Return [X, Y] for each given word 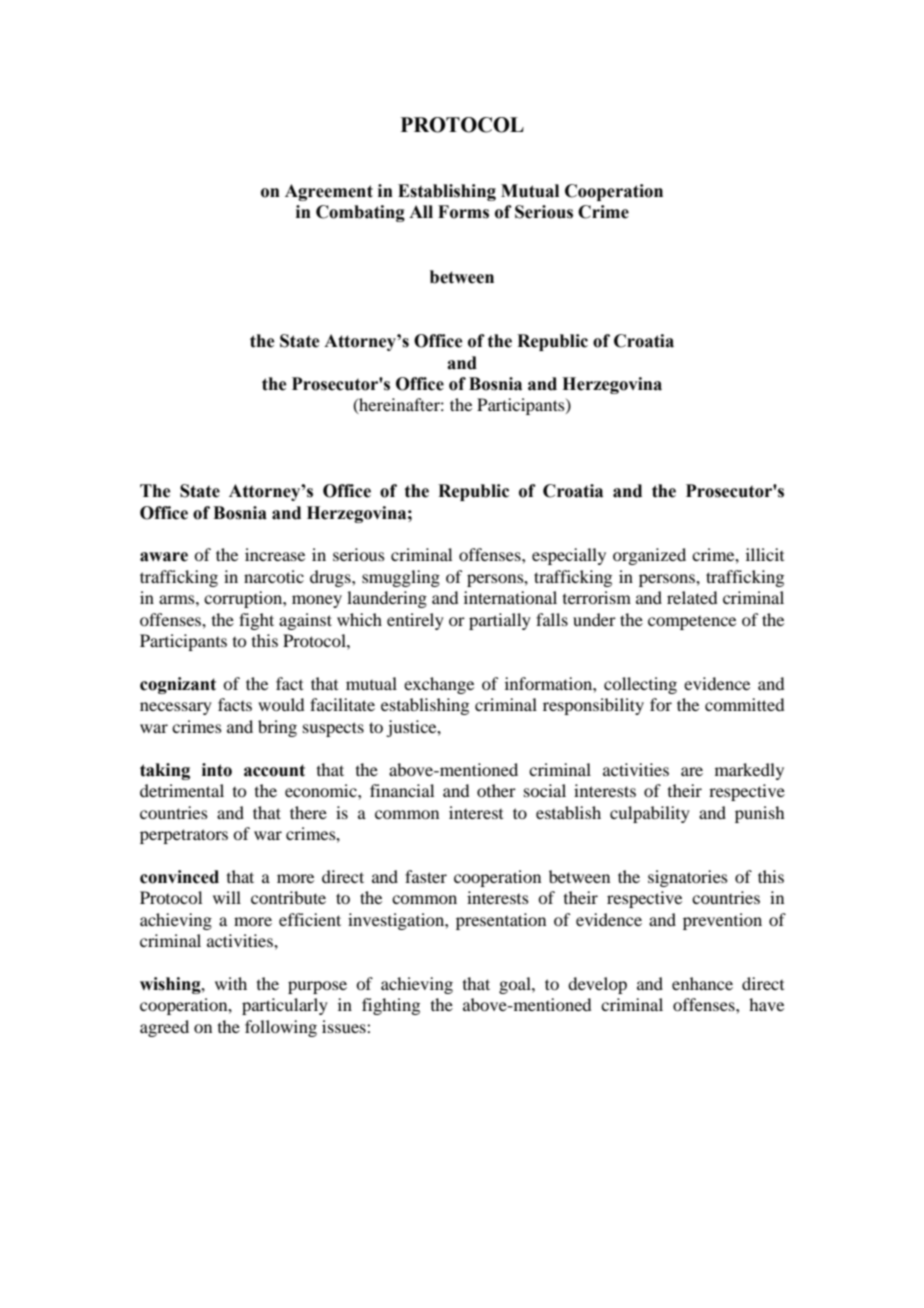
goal [516, 985]
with [231, 983]
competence [692, 623]
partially [500, 621]
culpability [650, 814]
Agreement [329, 192]
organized [649, 556]
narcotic [274, 576]
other [496, 790]
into [217, 770]
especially [569, 556]
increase [275, 554]
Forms [463, 212]
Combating [360, 213]
